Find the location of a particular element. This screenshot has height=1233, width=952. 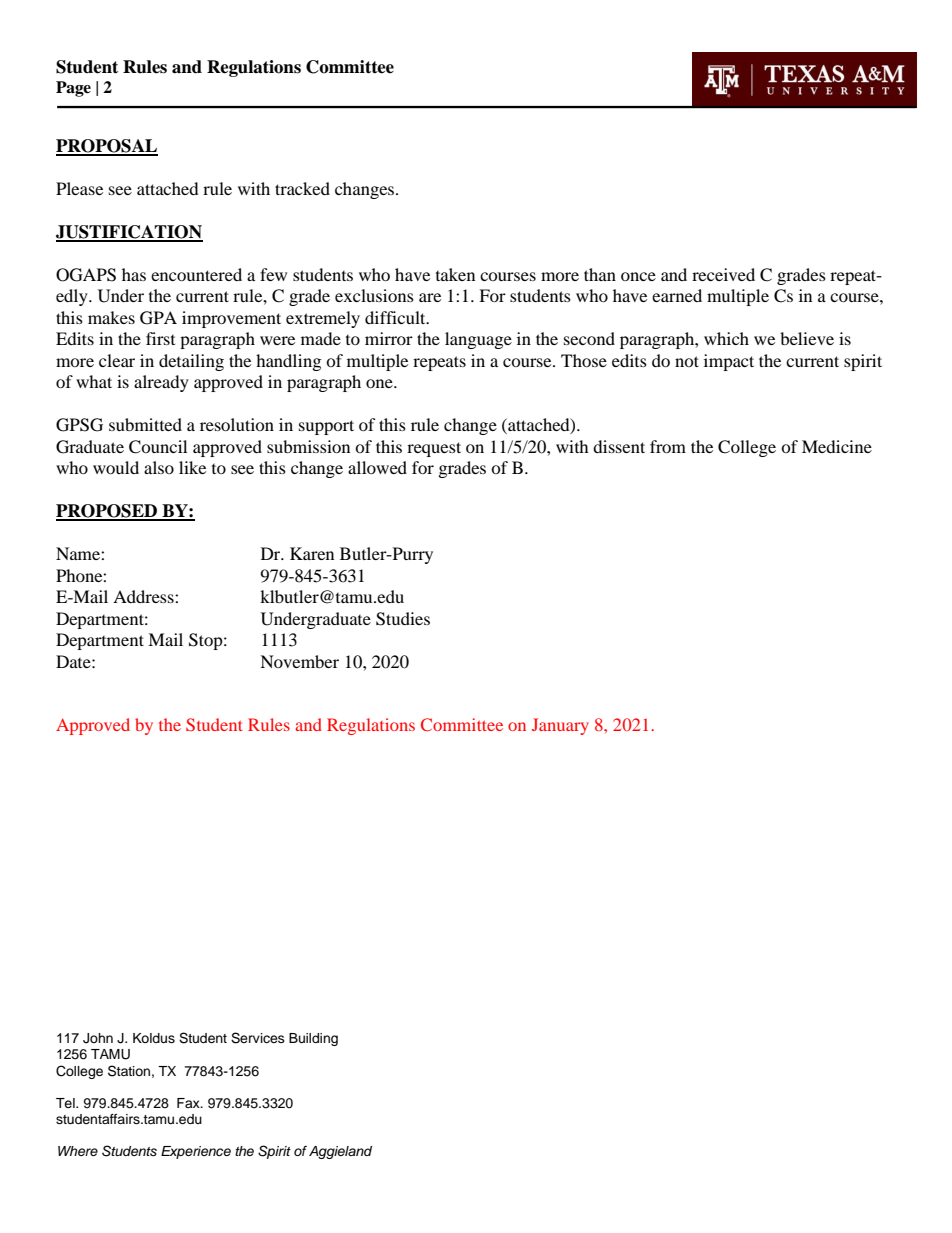

Studies is located at coordinates (403, 619).
